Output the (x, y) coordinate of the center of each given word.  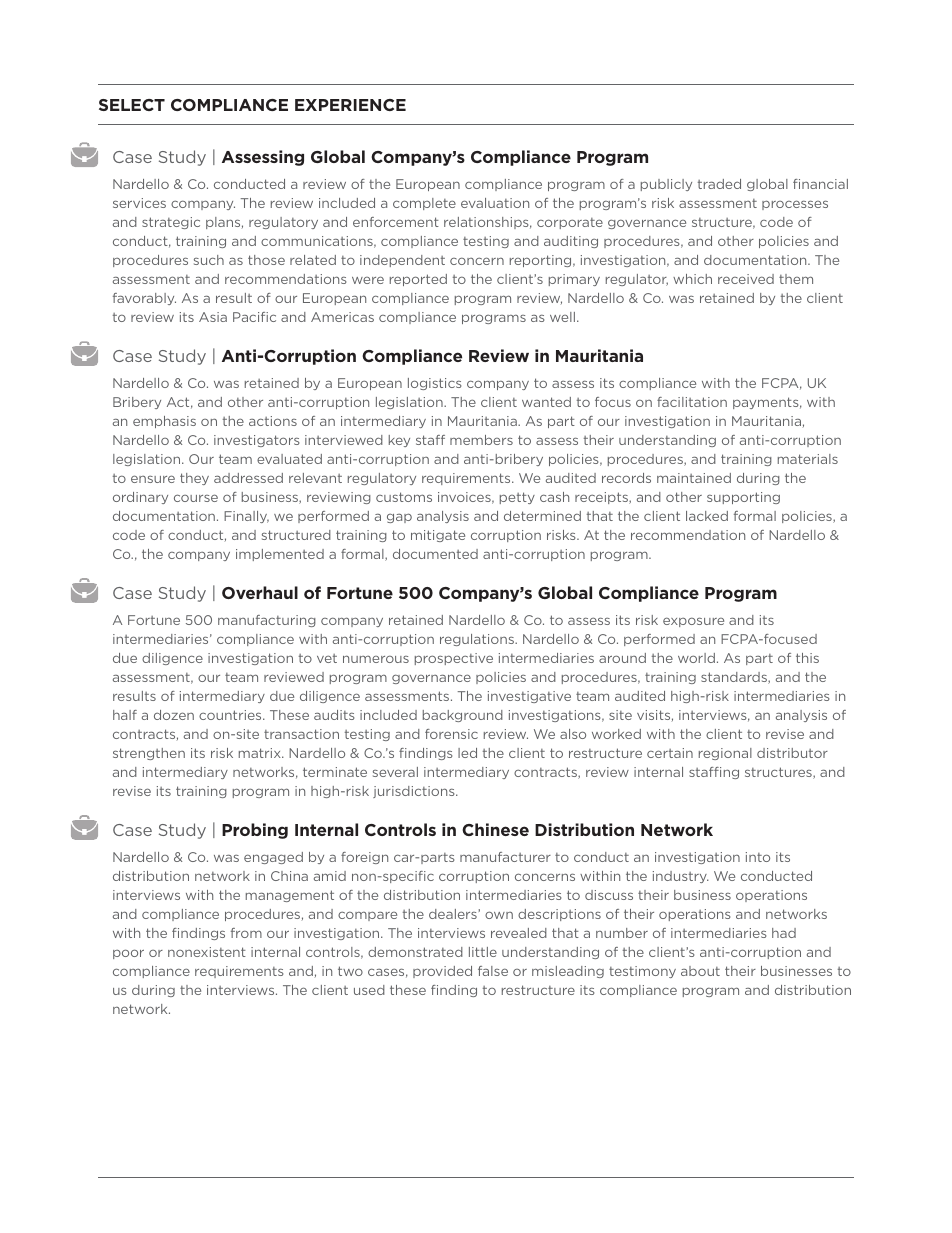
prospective (454, 659)
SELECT (132, 105)
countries (231, 715)
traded (719, 184)
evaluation (495, 203)
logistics (434, 384)
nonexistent (207, 952)
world (696, 658)
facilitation (692, 402)
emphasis (164, 422)
